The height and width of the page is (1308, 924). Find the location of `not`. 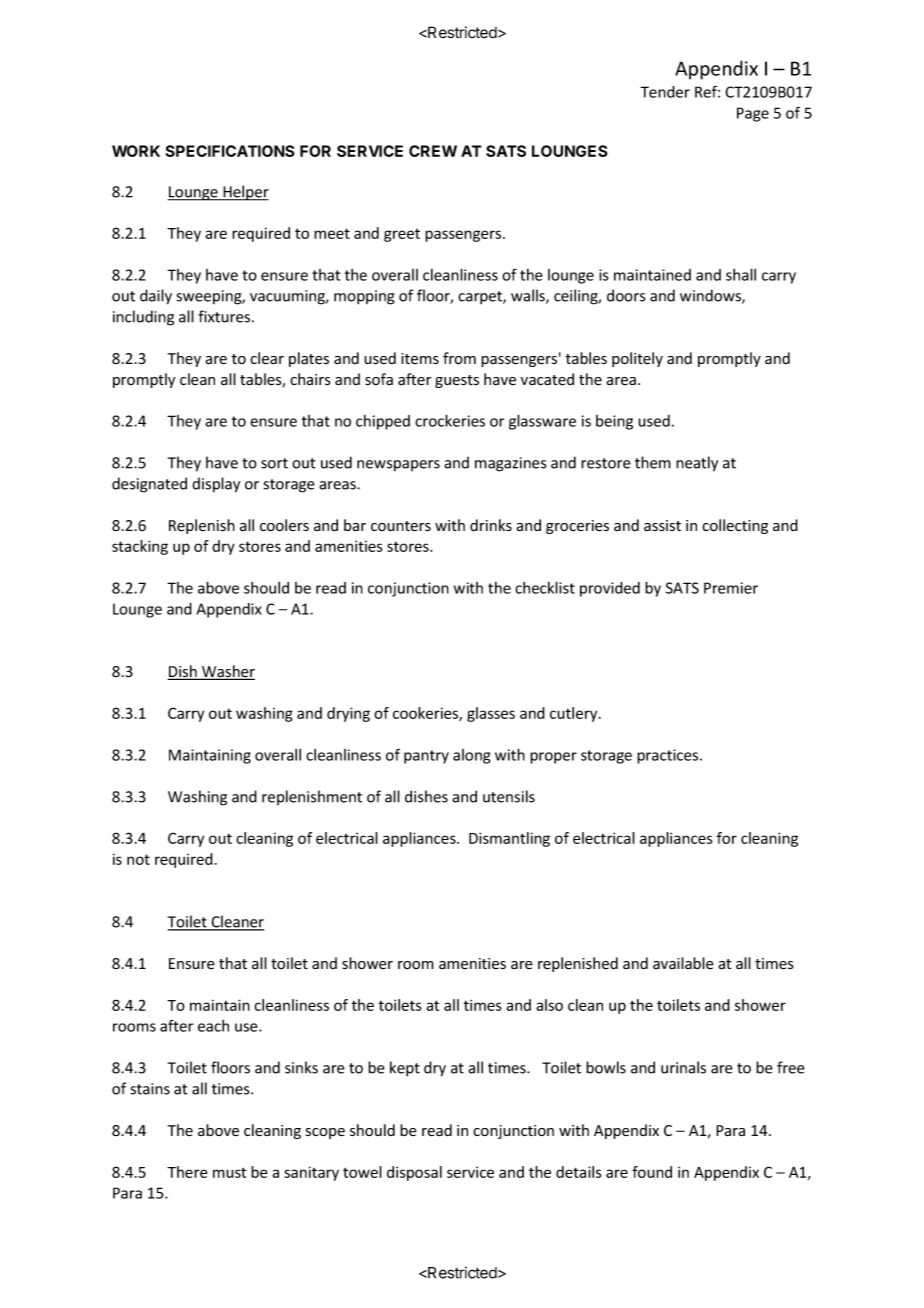

not is located at coordinates (138, 859).
